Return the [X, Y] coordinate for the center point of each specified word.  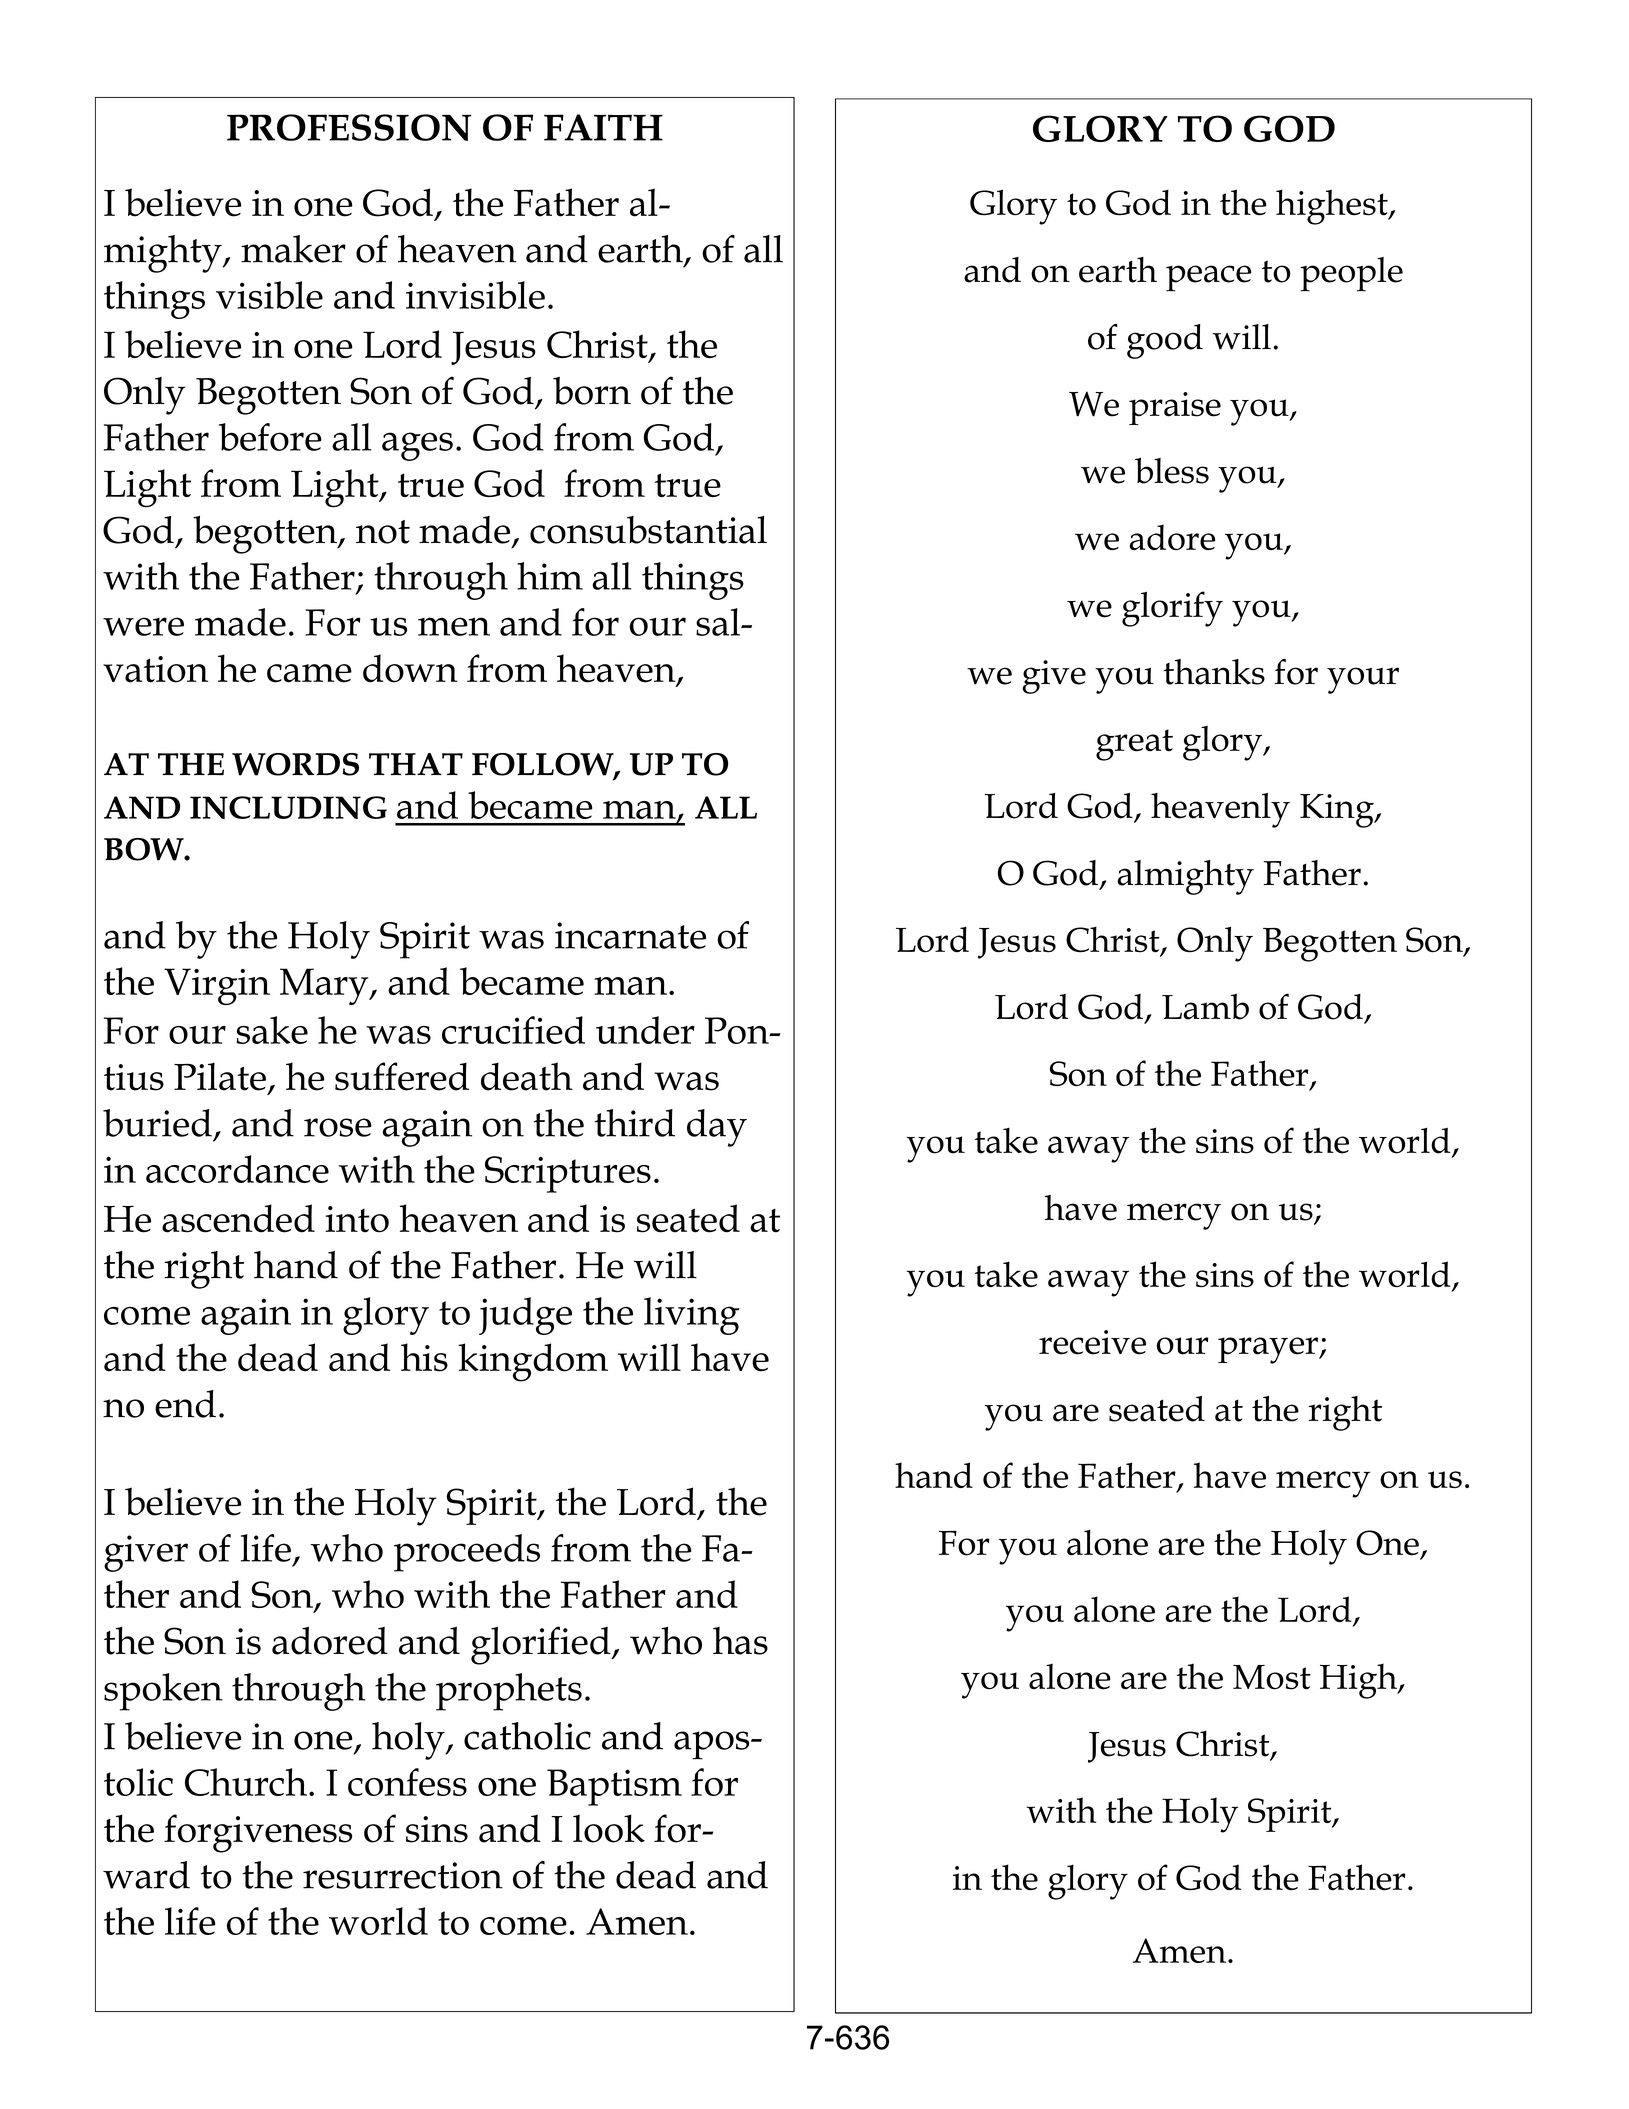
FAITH [603, 127]
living [692, 1316]
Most [1272, 1677]
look [609, 1828]
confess [407, 1782]
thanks [1214, 672]
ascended [238, 1218]
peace [1208, 278]
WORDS [295, 764]
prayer [1269, 1350]
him [550, 576]
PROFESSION [349, 127]
